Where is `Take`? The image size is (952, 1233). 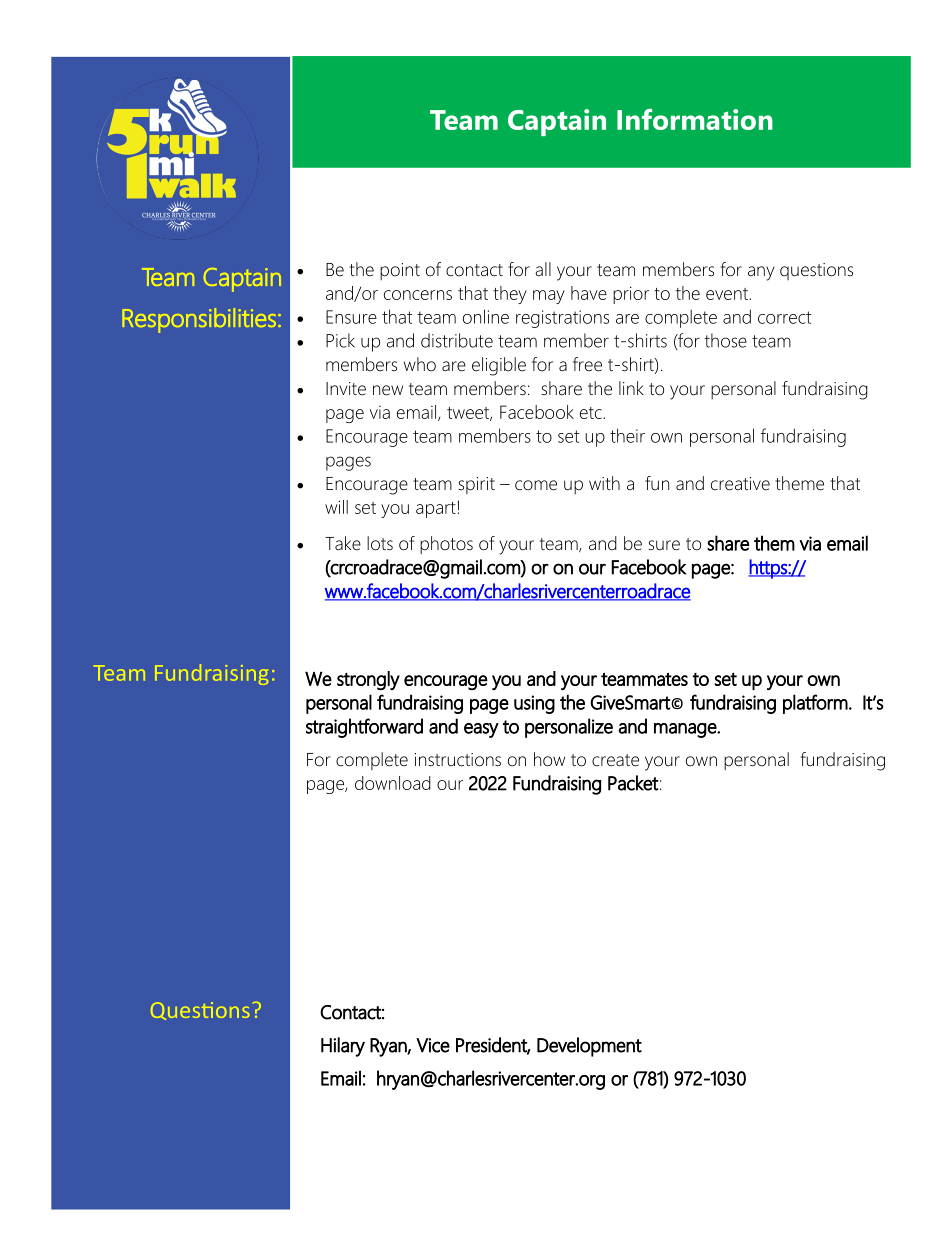
Take is located at coordinates (343, 543).
